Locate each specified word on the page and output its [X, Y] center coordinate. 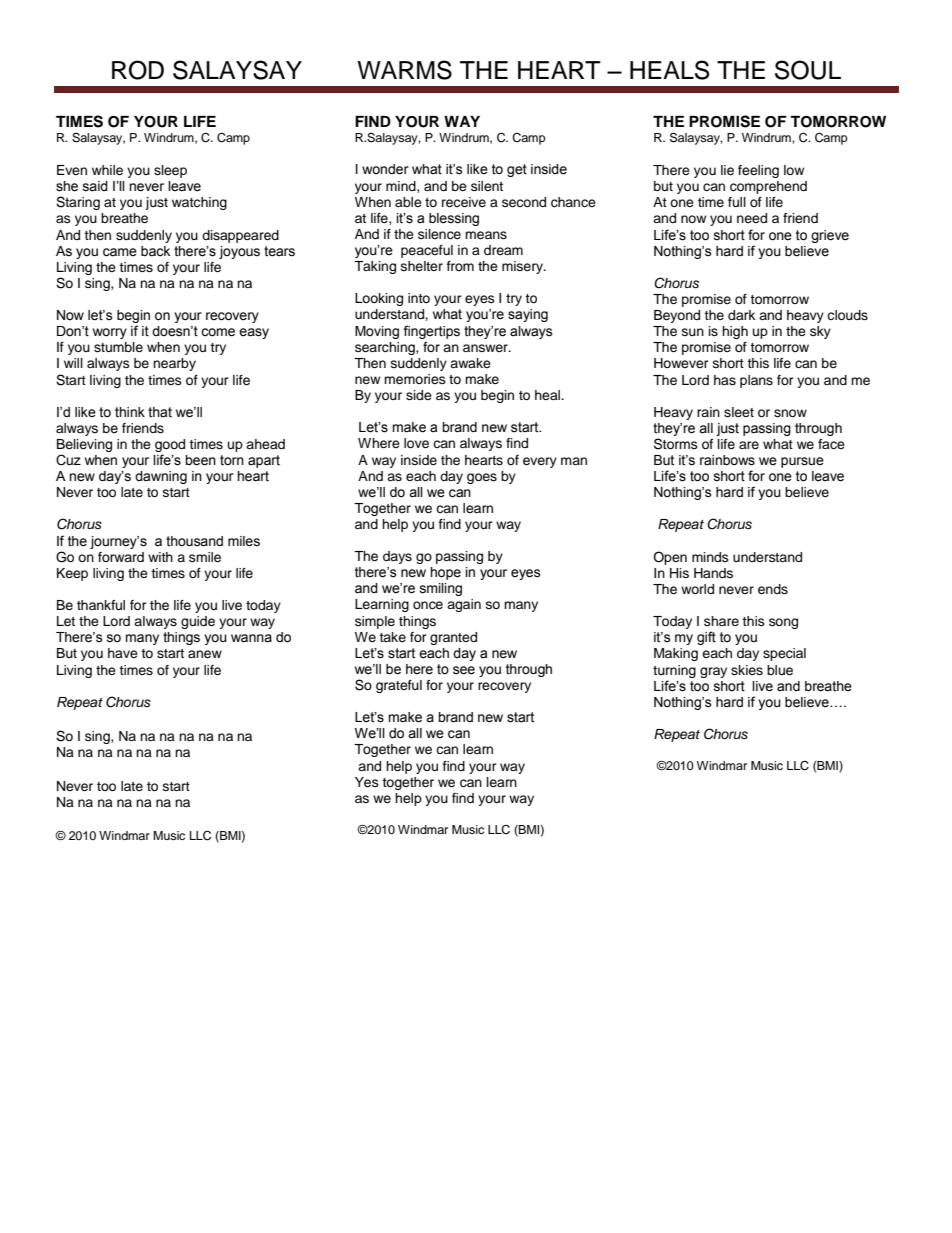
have [123, 653]
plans [756, 381]
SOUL [808, 70]
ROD [138, 70]
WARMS [404, 70]
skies [747, 670]
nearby [174, 364]
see [464, 670]
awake [470, 363]
